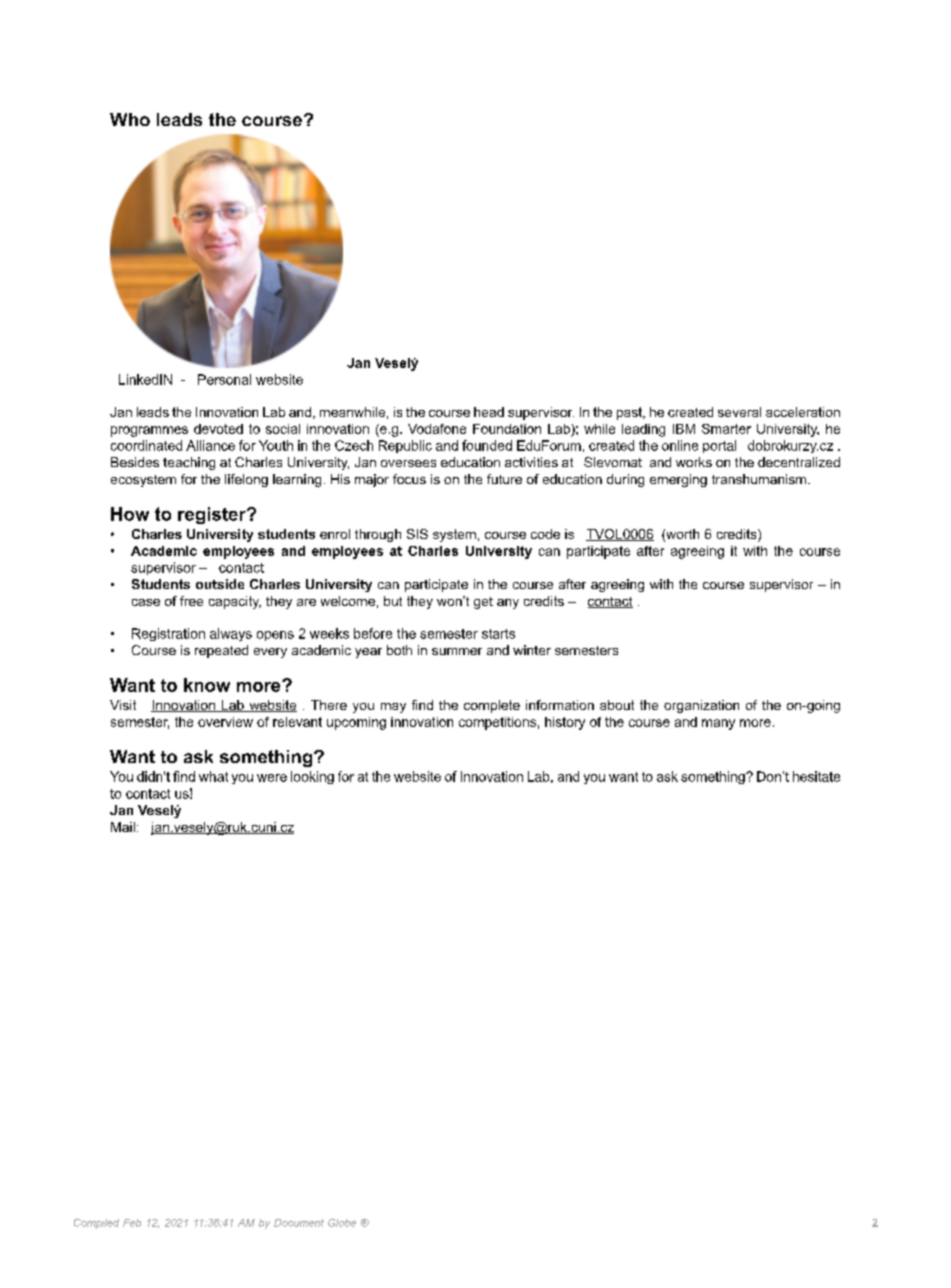  What do you see at coordinates (130, 119) in the screenshot?
I see `Who` at bounding box center [130, 119].
